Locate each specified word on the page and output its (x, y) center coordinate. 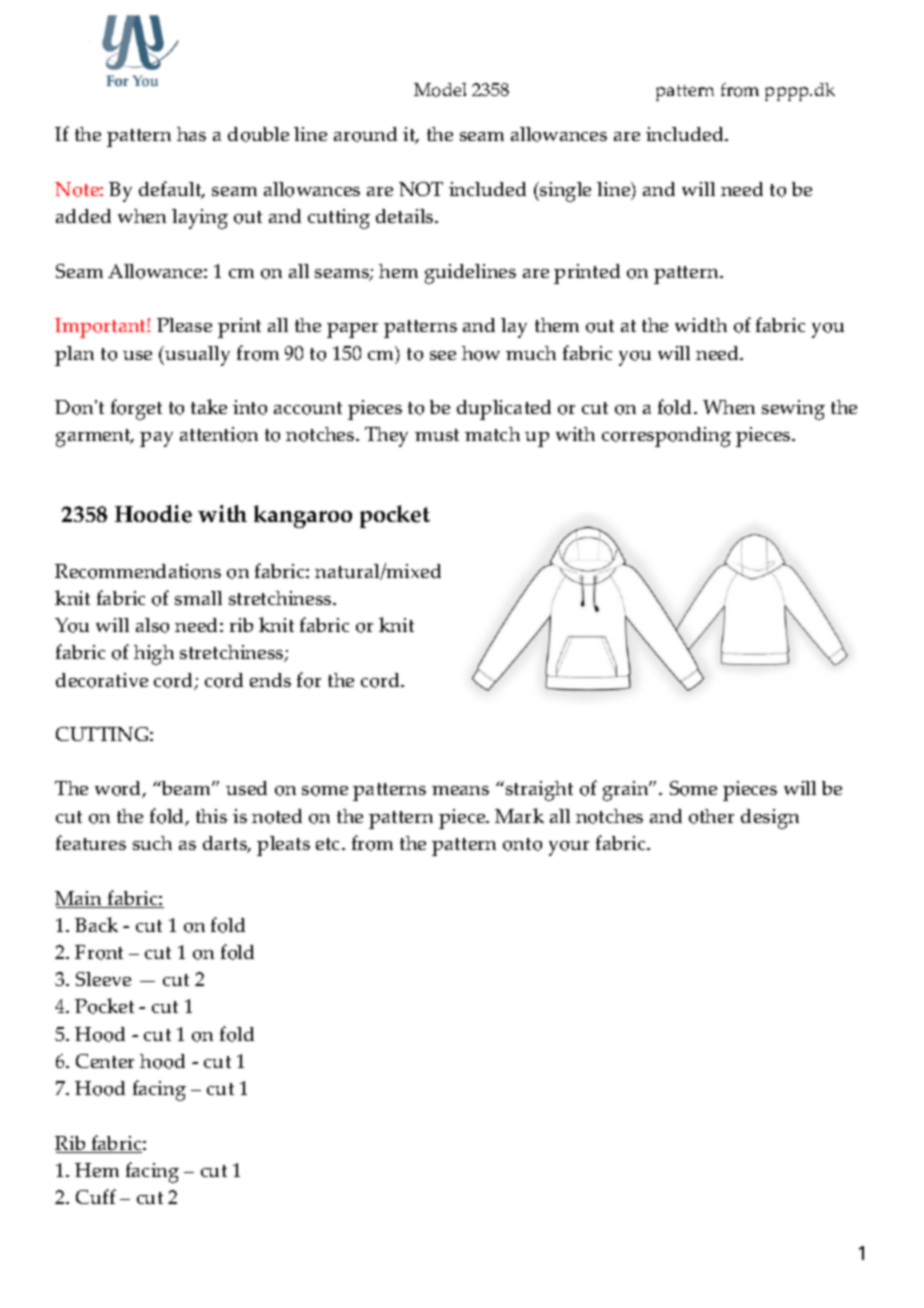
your (569, 848)
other (711, 816)
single (564, 192)
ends (270, 680)
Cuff (96, 1196)
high (154, 655)
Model (440, 90)
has (191, 134)
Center (105, 1061)
